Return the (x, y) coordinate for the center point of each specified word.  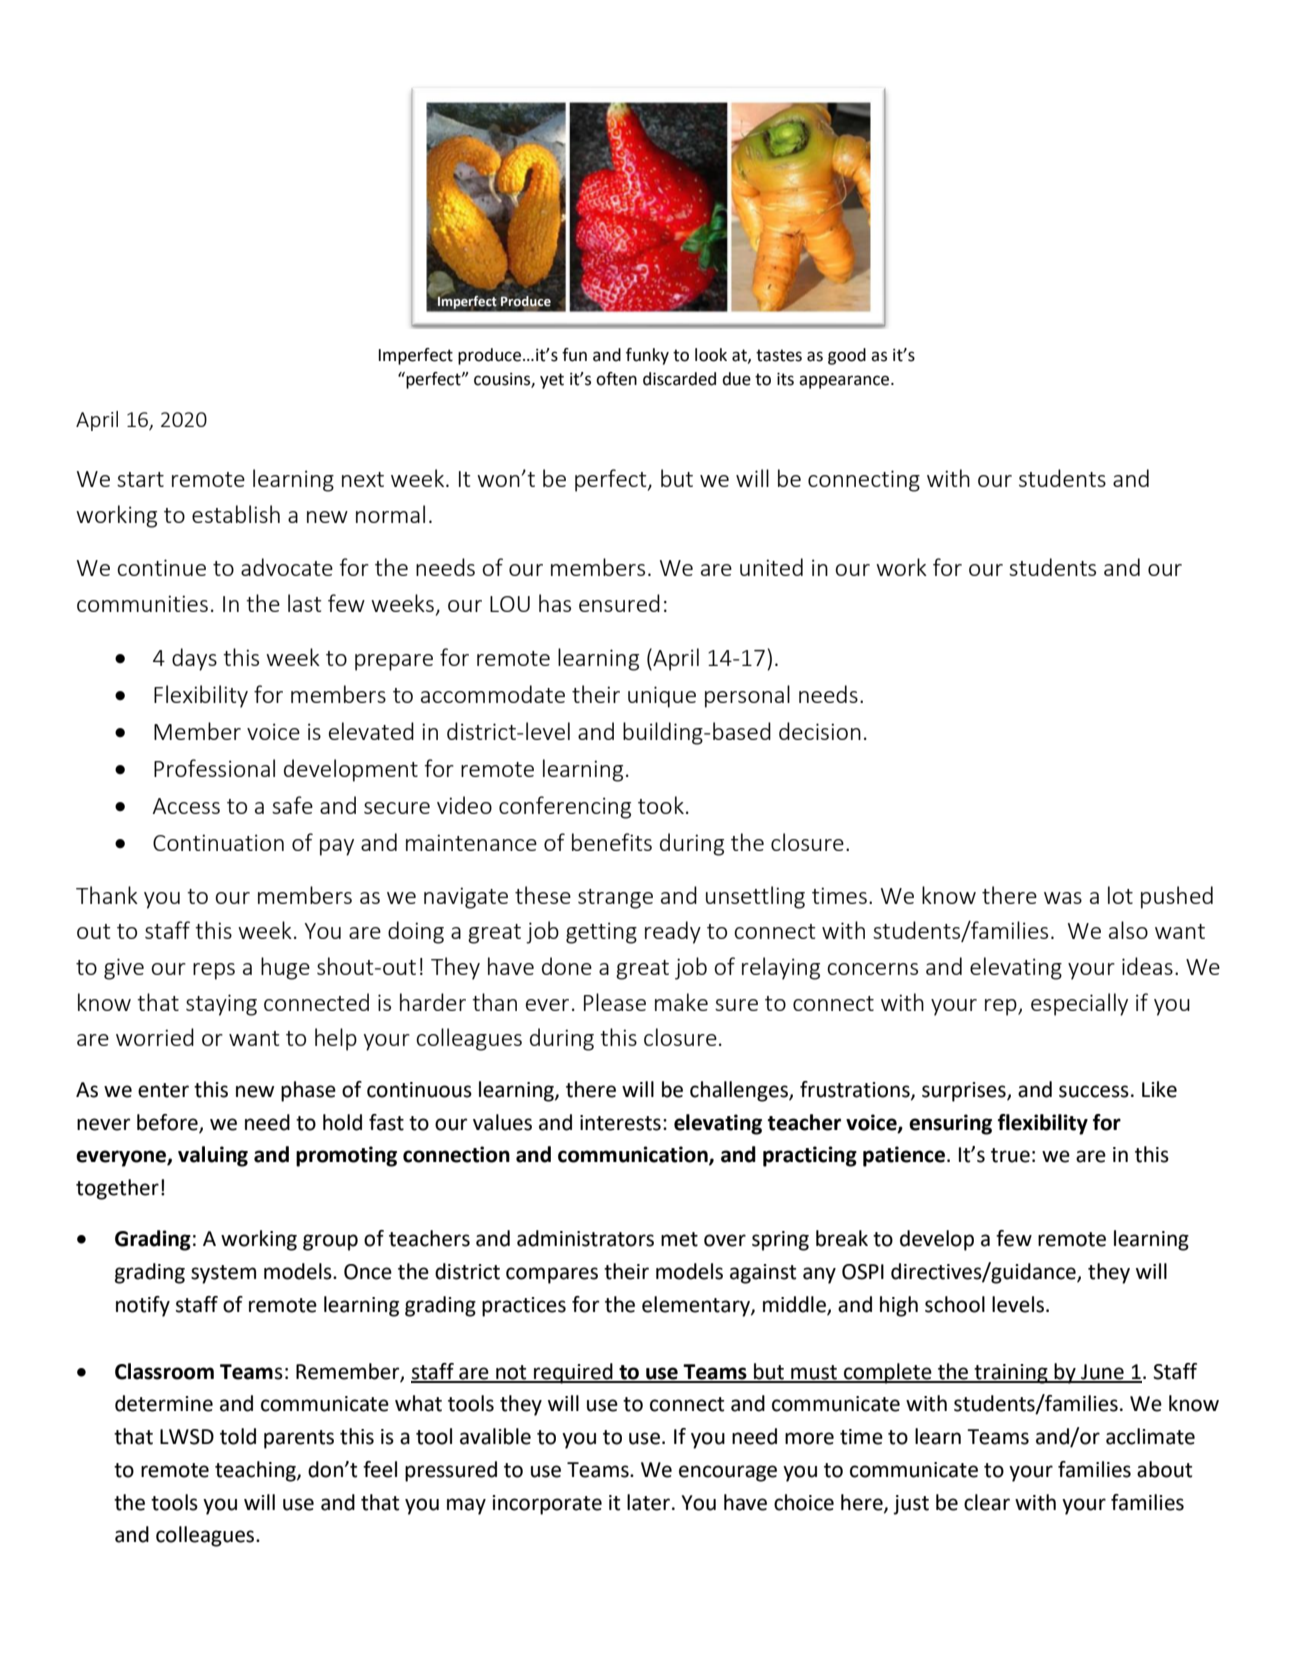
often (616, 379)
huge (285, 968)
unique (662, 697)
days (194, 659)
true (1010, 1155)
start (140, 479)
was (1063, 898)
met (679, 1239)
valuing (213, 1156)
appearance (845, 382)
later (650, 1502)
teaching (256, 1471)
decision (820, 731)
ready (673, 932)
